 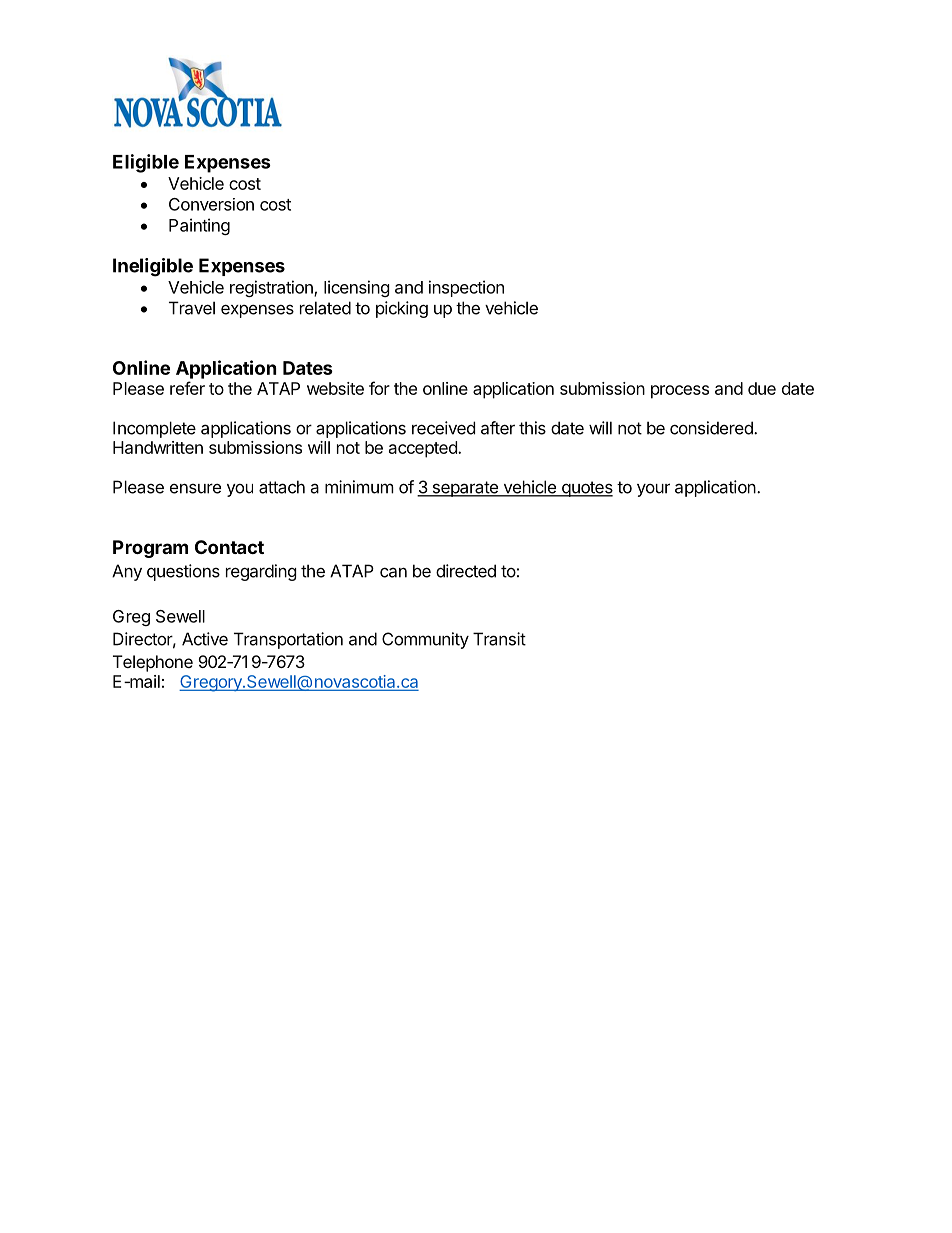 I want to click on received, so click(x=443, y=428).
